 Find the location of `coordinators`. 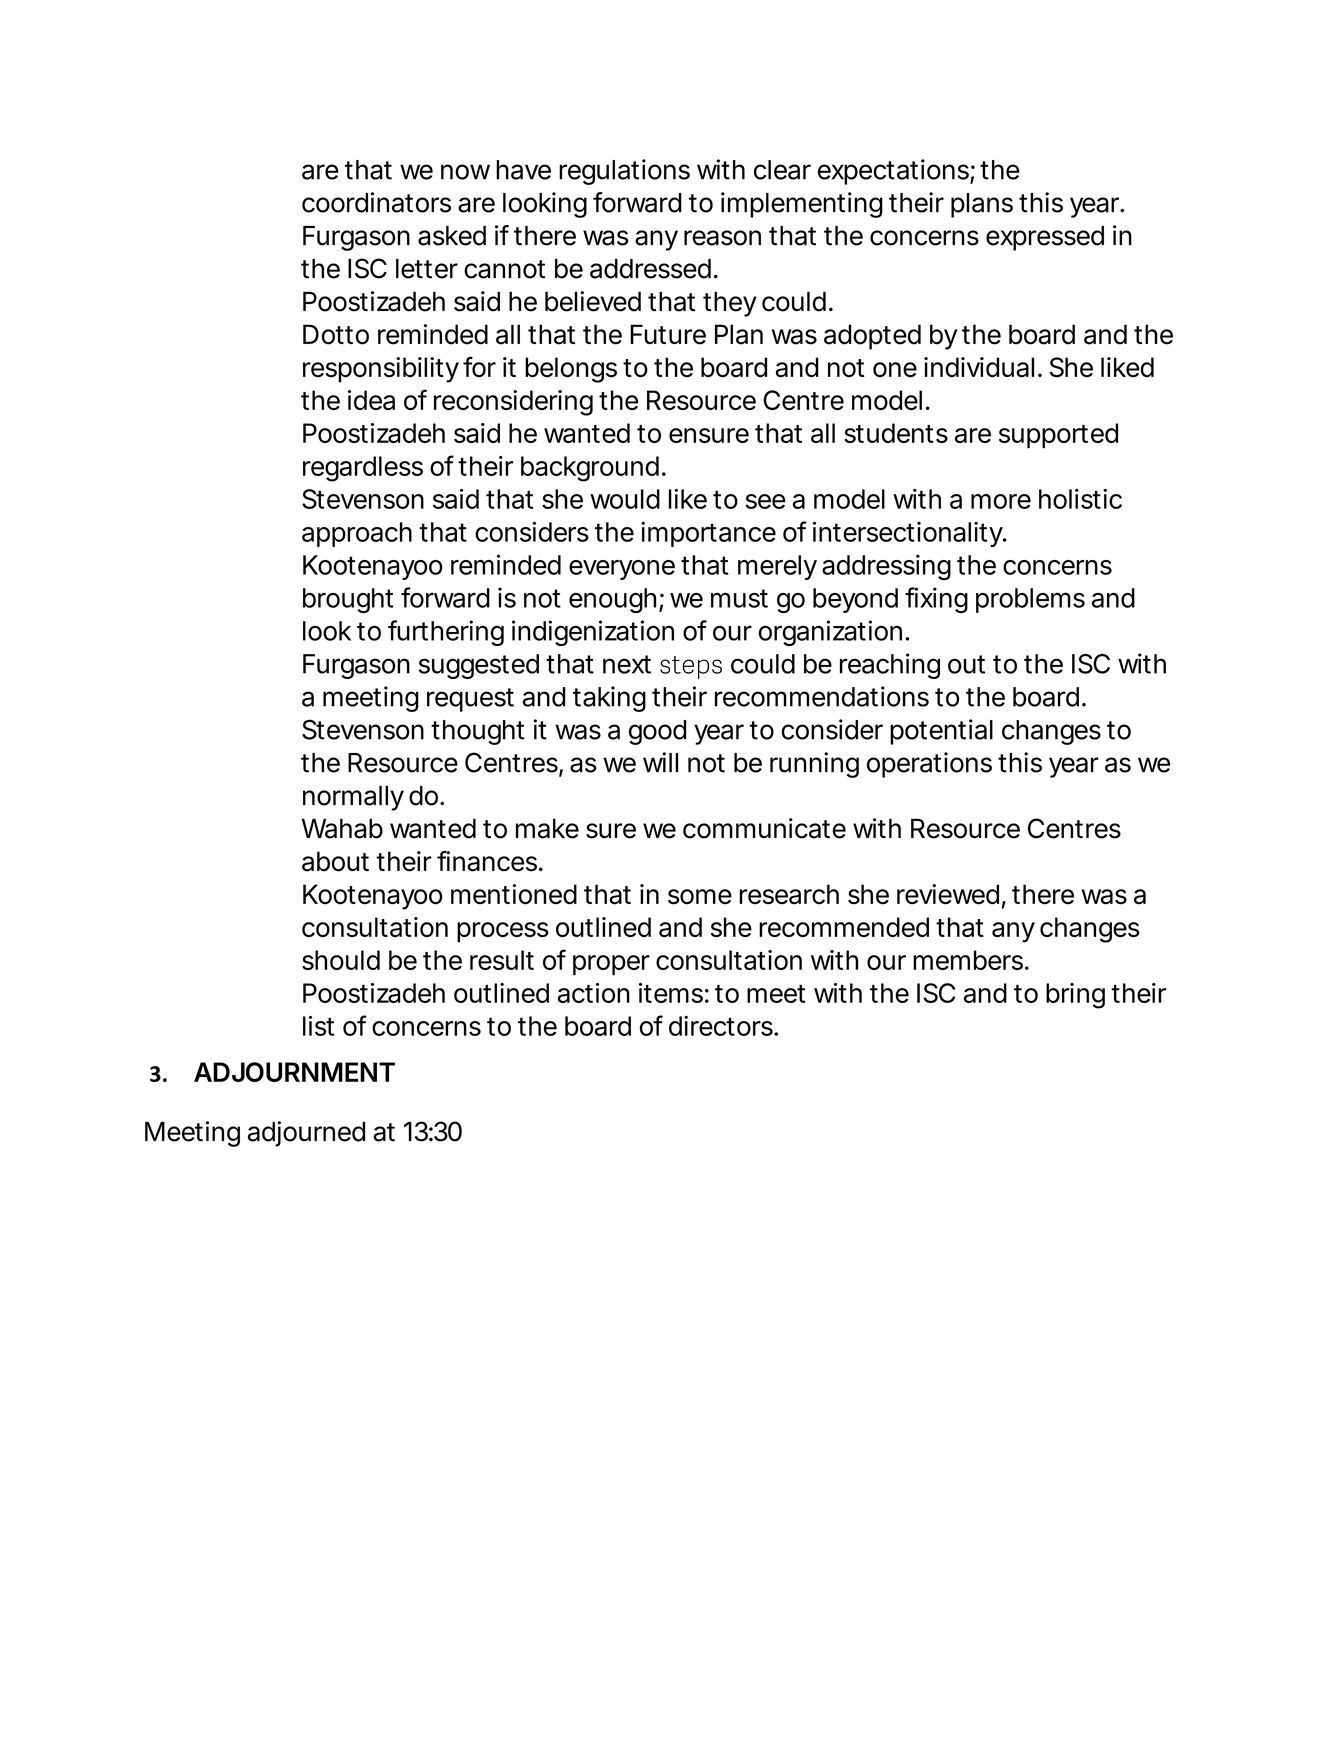

coordinators is located at coordinates (376, 202).
